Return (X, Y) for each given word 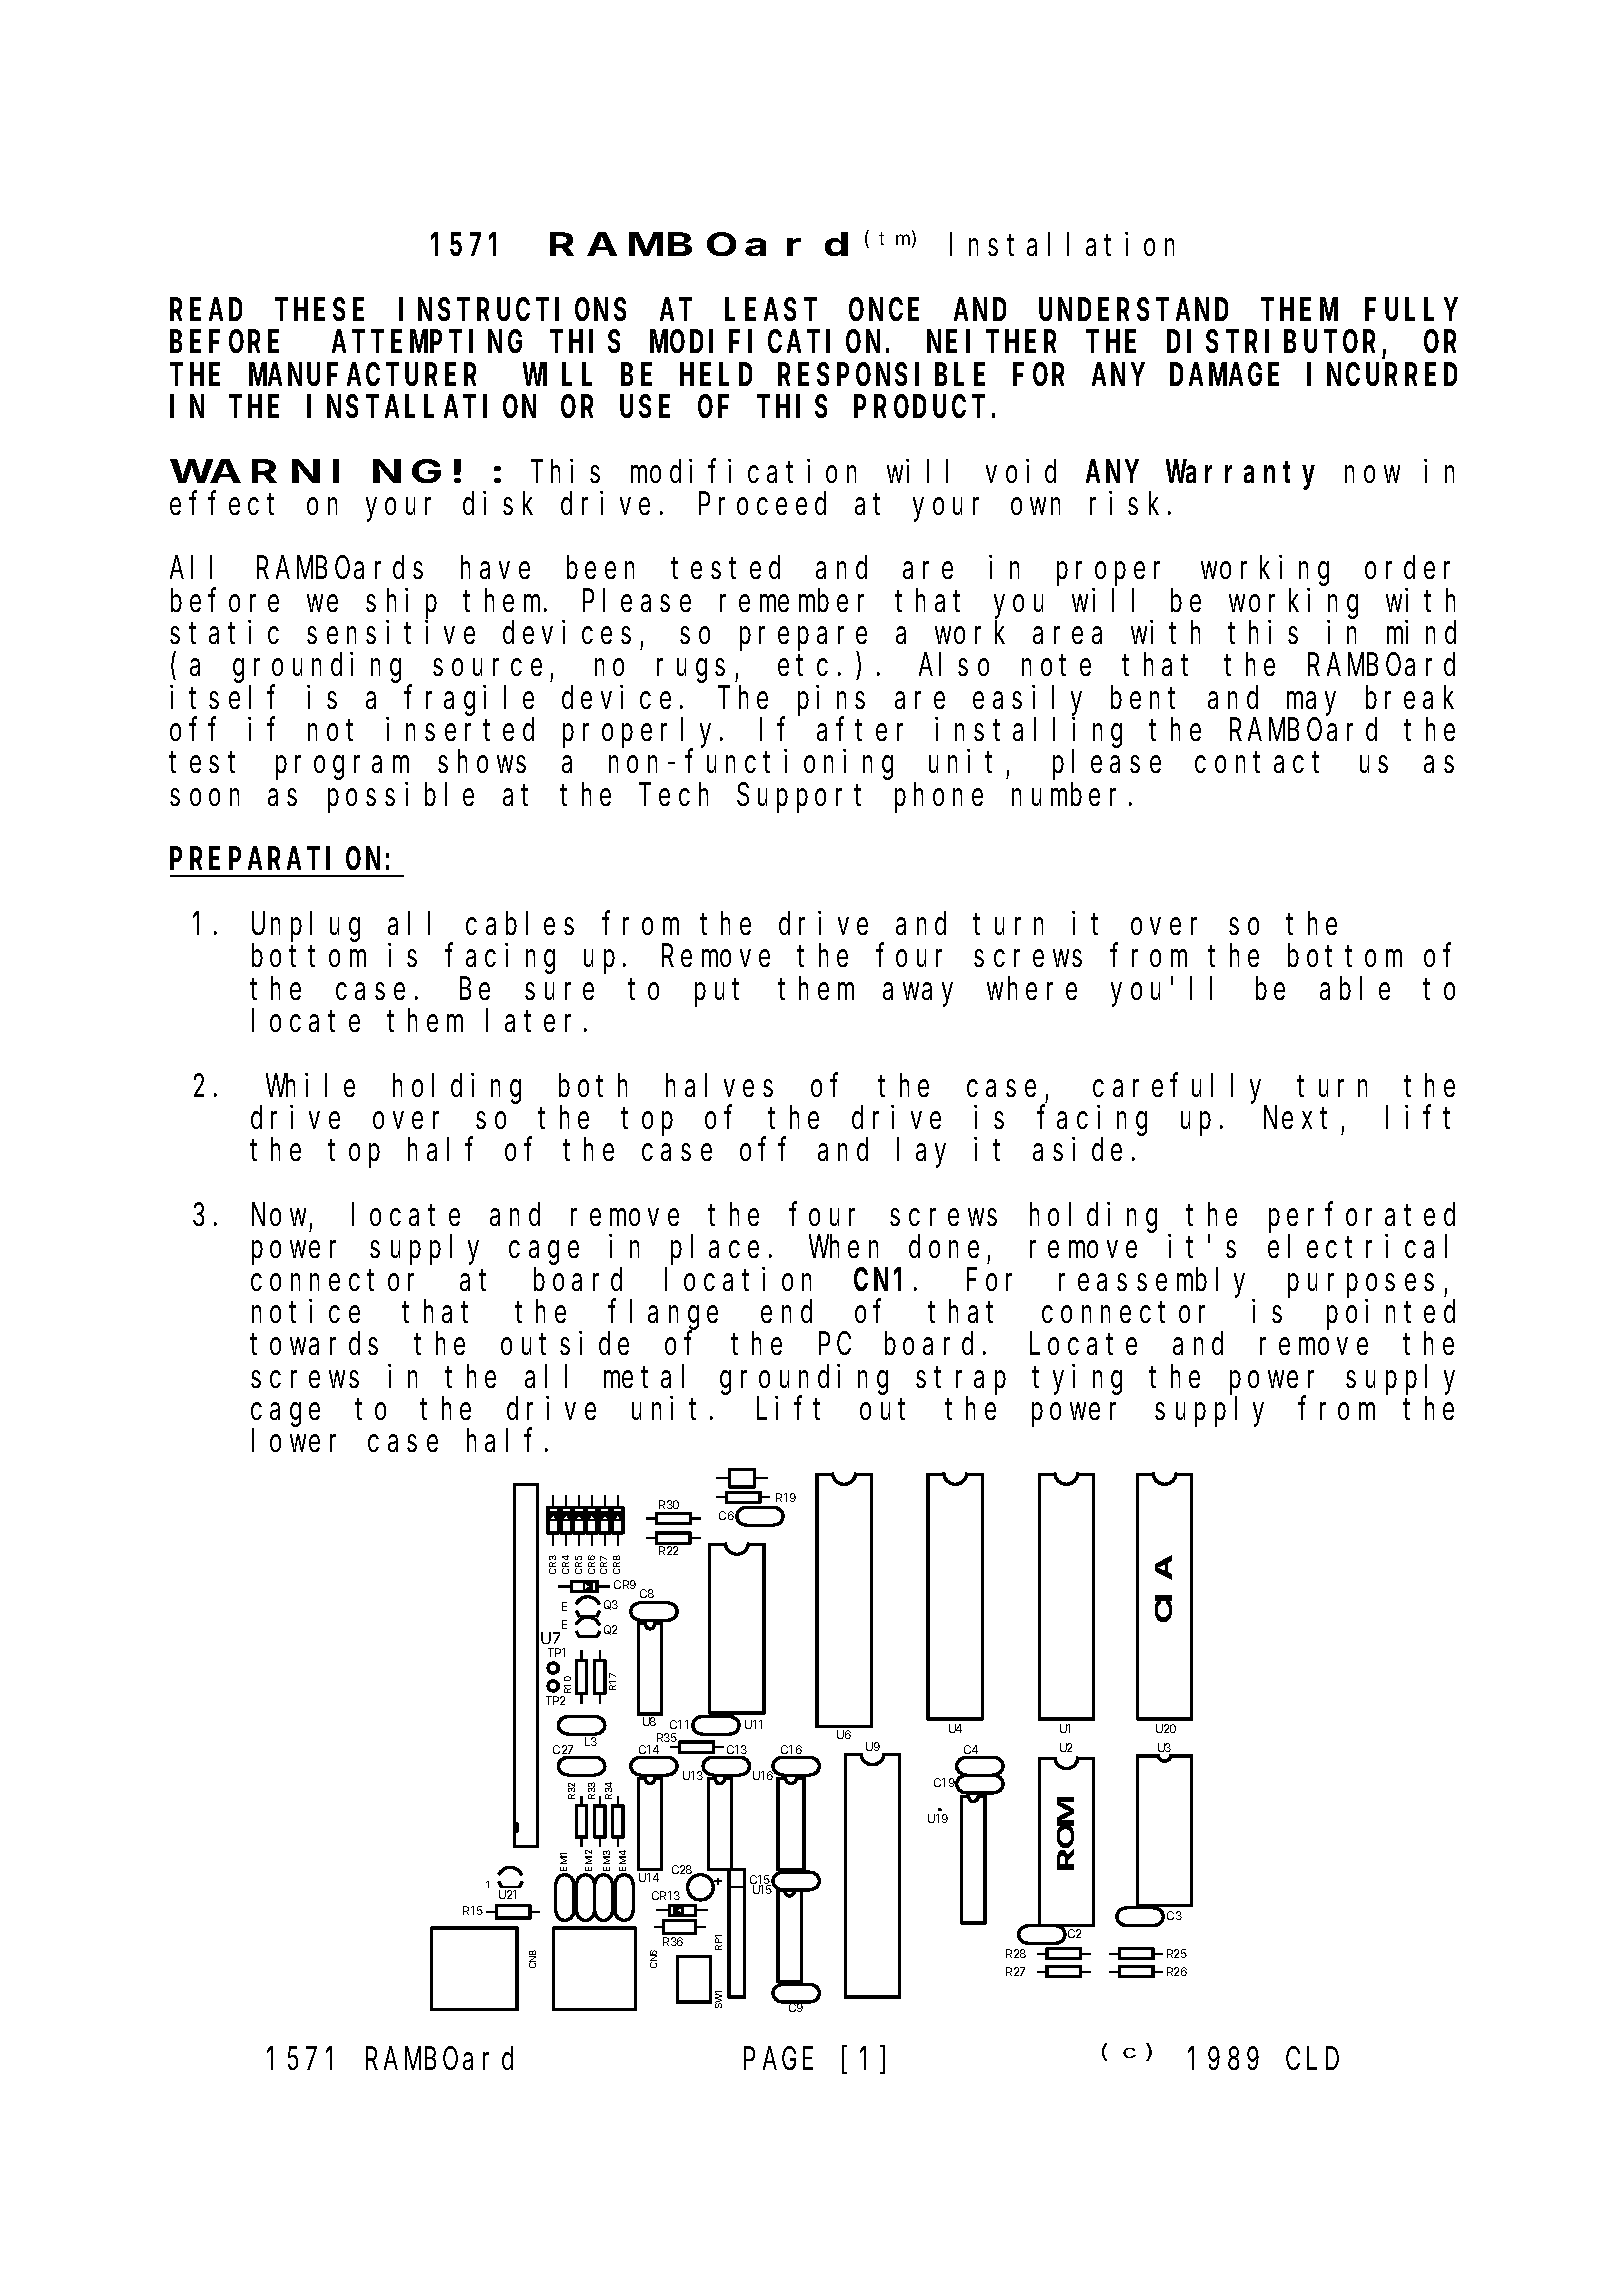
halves (719, 1085)
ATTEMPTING (427, 342)
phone (939, 798)
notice (306, 1311)
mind (1421, 632)
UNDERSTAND (1133, 310)
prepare (803, 640)
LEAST (771, 310)
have (495, 568)
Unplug (306, 927)
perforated (1362, 1218)
